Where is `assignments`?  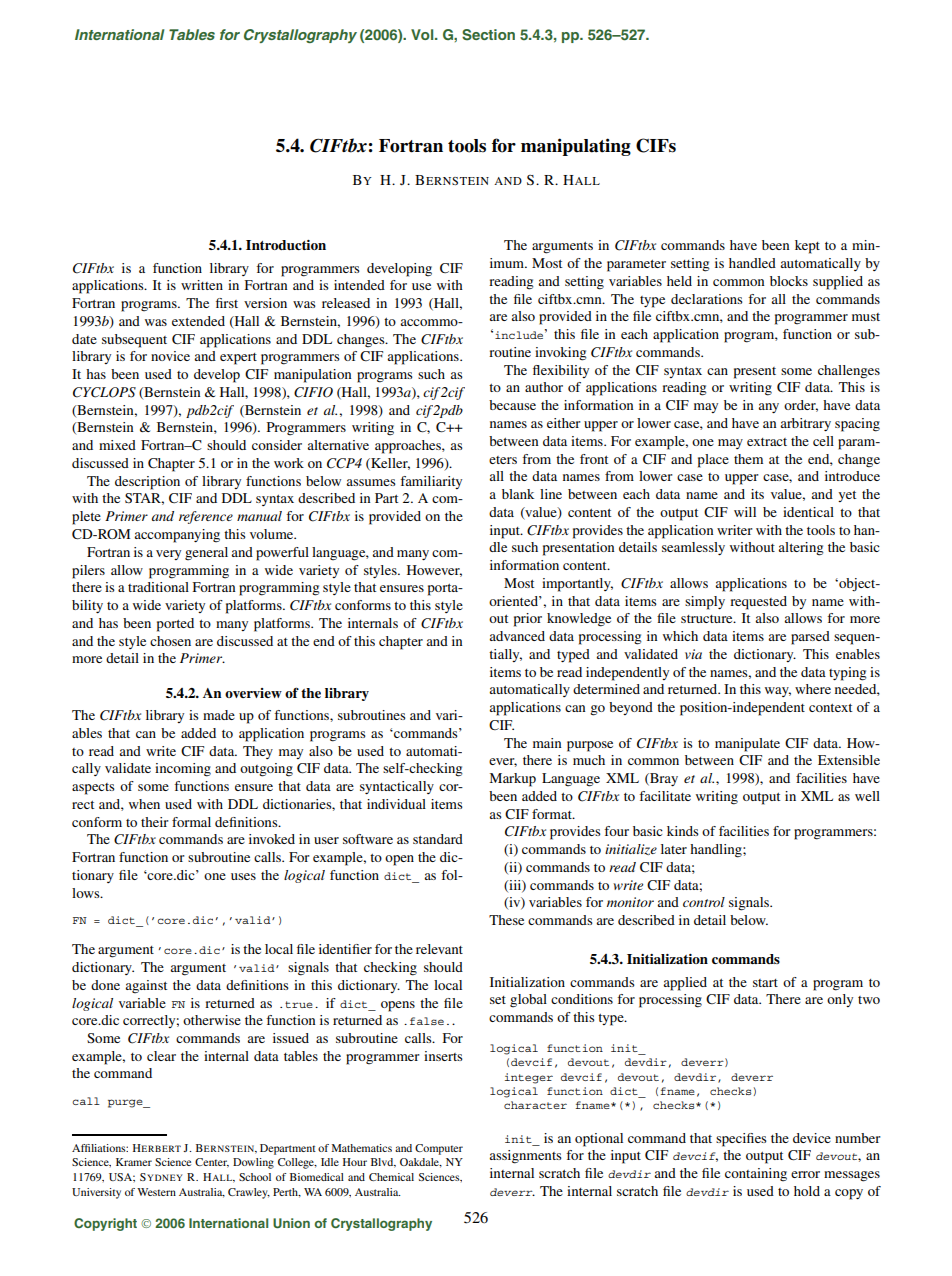 assignments is located at coordinates (525, 1157).
